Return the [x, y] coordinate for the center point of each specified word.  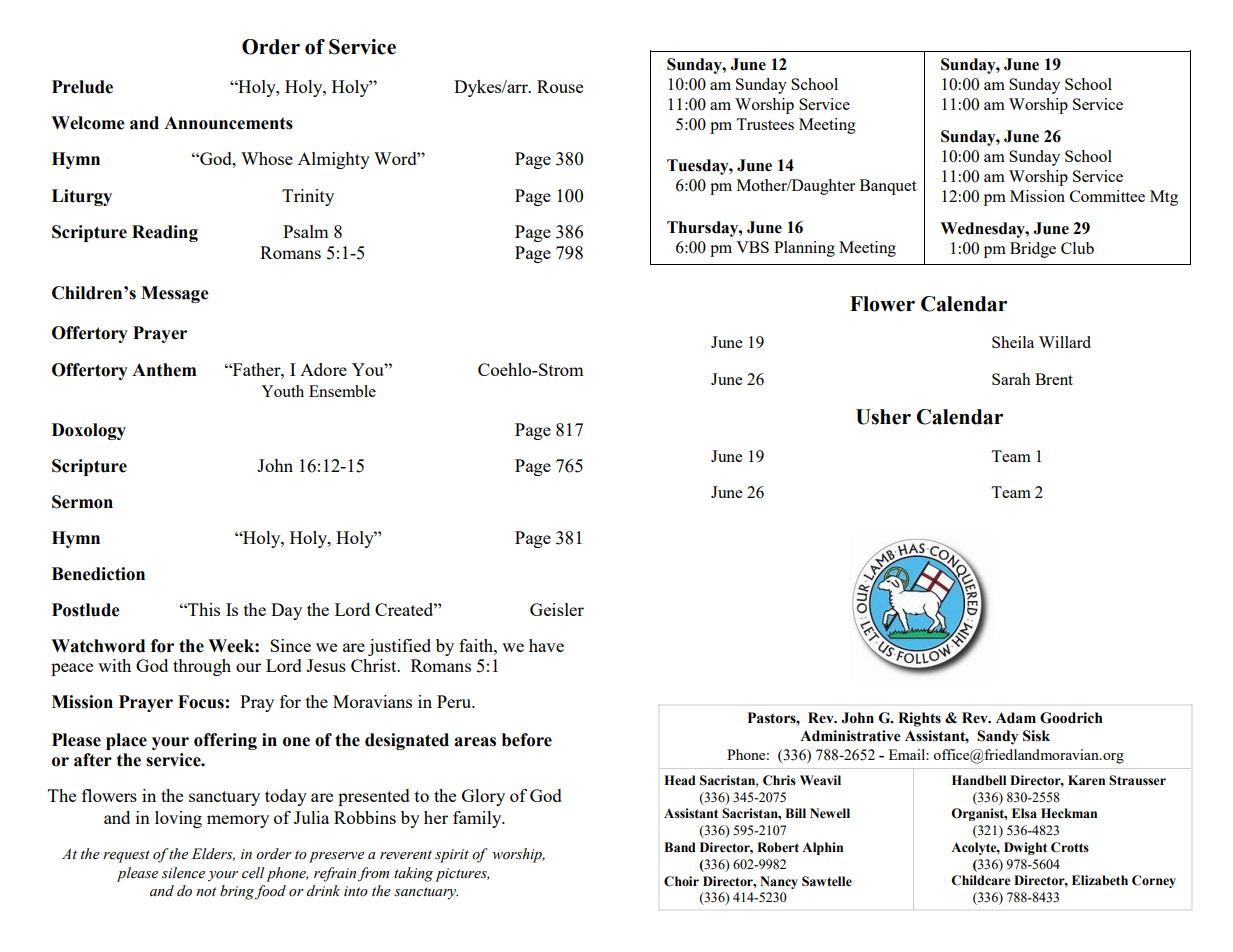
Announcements [228, 123]
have [546, 645]
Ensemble [342, 391]
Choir [681, 881]
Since [290, 645]
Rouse [560, 86]
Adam [1016, 718]
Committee [1107, 196]
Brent [1054, 379]
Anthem [164, 370]
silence [183, 873]
